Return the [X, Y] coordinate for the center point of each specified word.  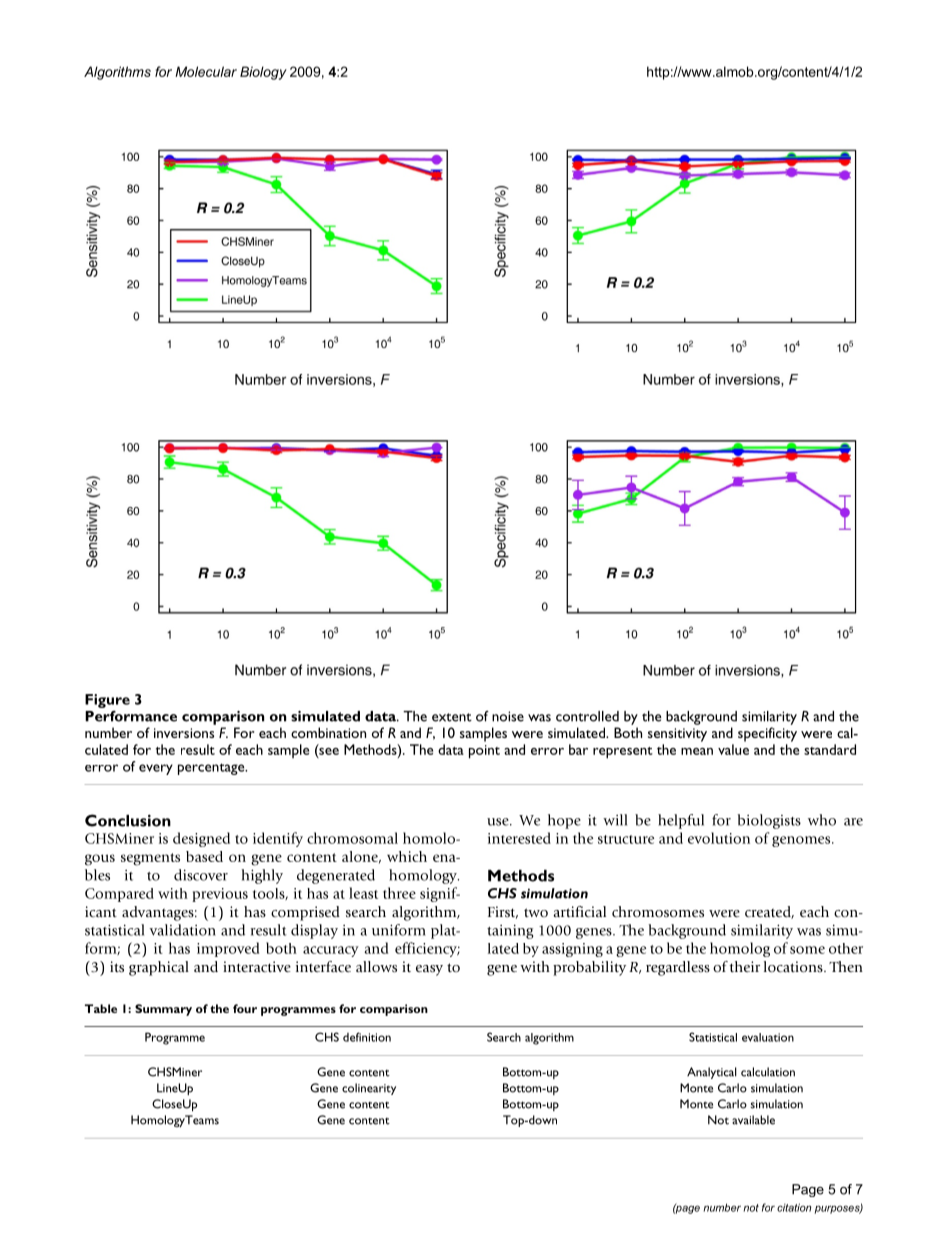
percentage [212, 769]
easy [429, 970]
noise [508, 716]
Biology [263, 73]
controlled [587, 716]
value [733, 749]
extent [452, 717]
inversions [184, 733]
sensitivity [677, 735]
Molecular [206, 71]
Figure [107, 701]
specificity [767, 734]
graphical [159, 968]
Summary [163, 1010]
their [744, 966]
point [484, 752]
